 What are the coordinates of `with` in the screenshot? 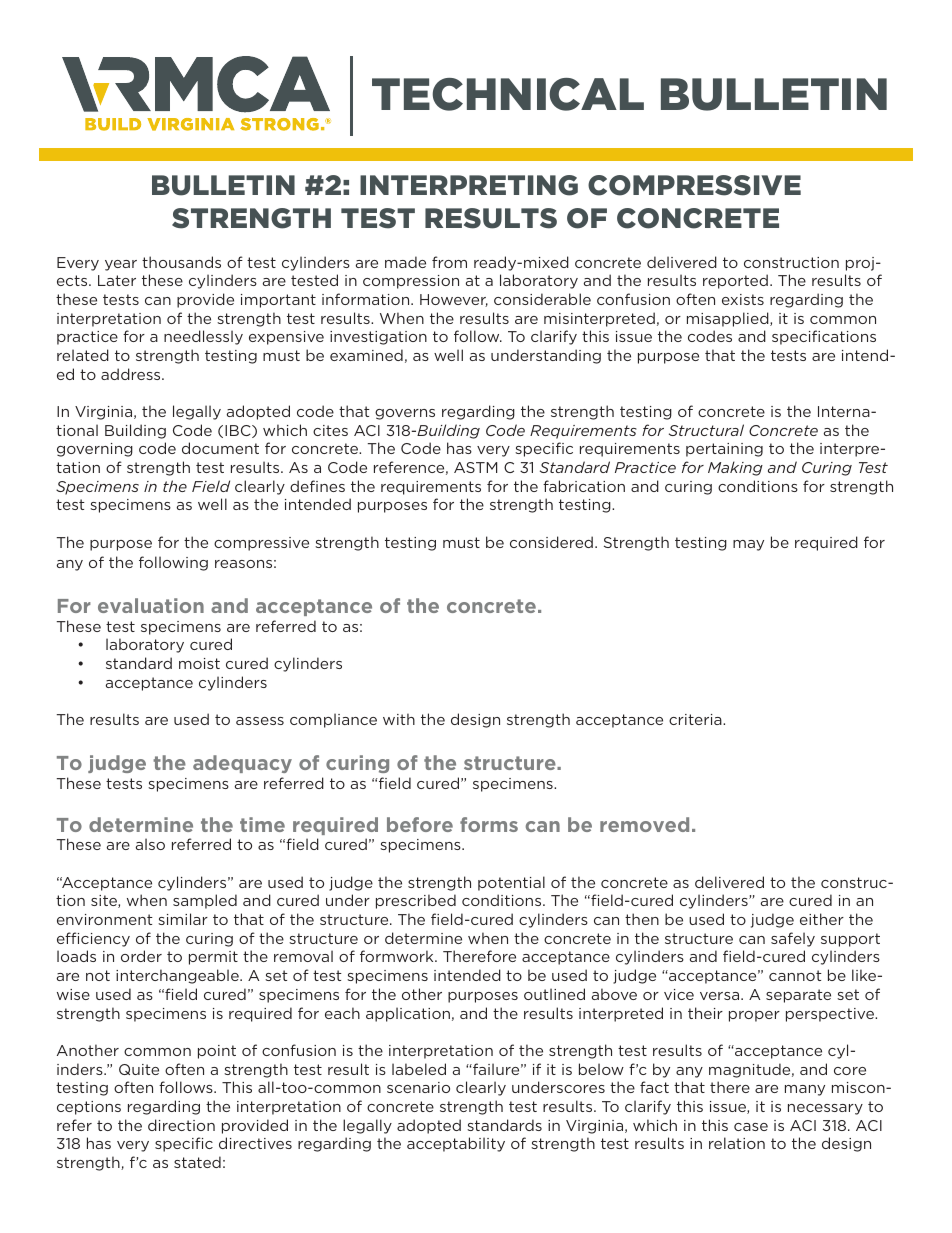 It's located at (399, 719).
